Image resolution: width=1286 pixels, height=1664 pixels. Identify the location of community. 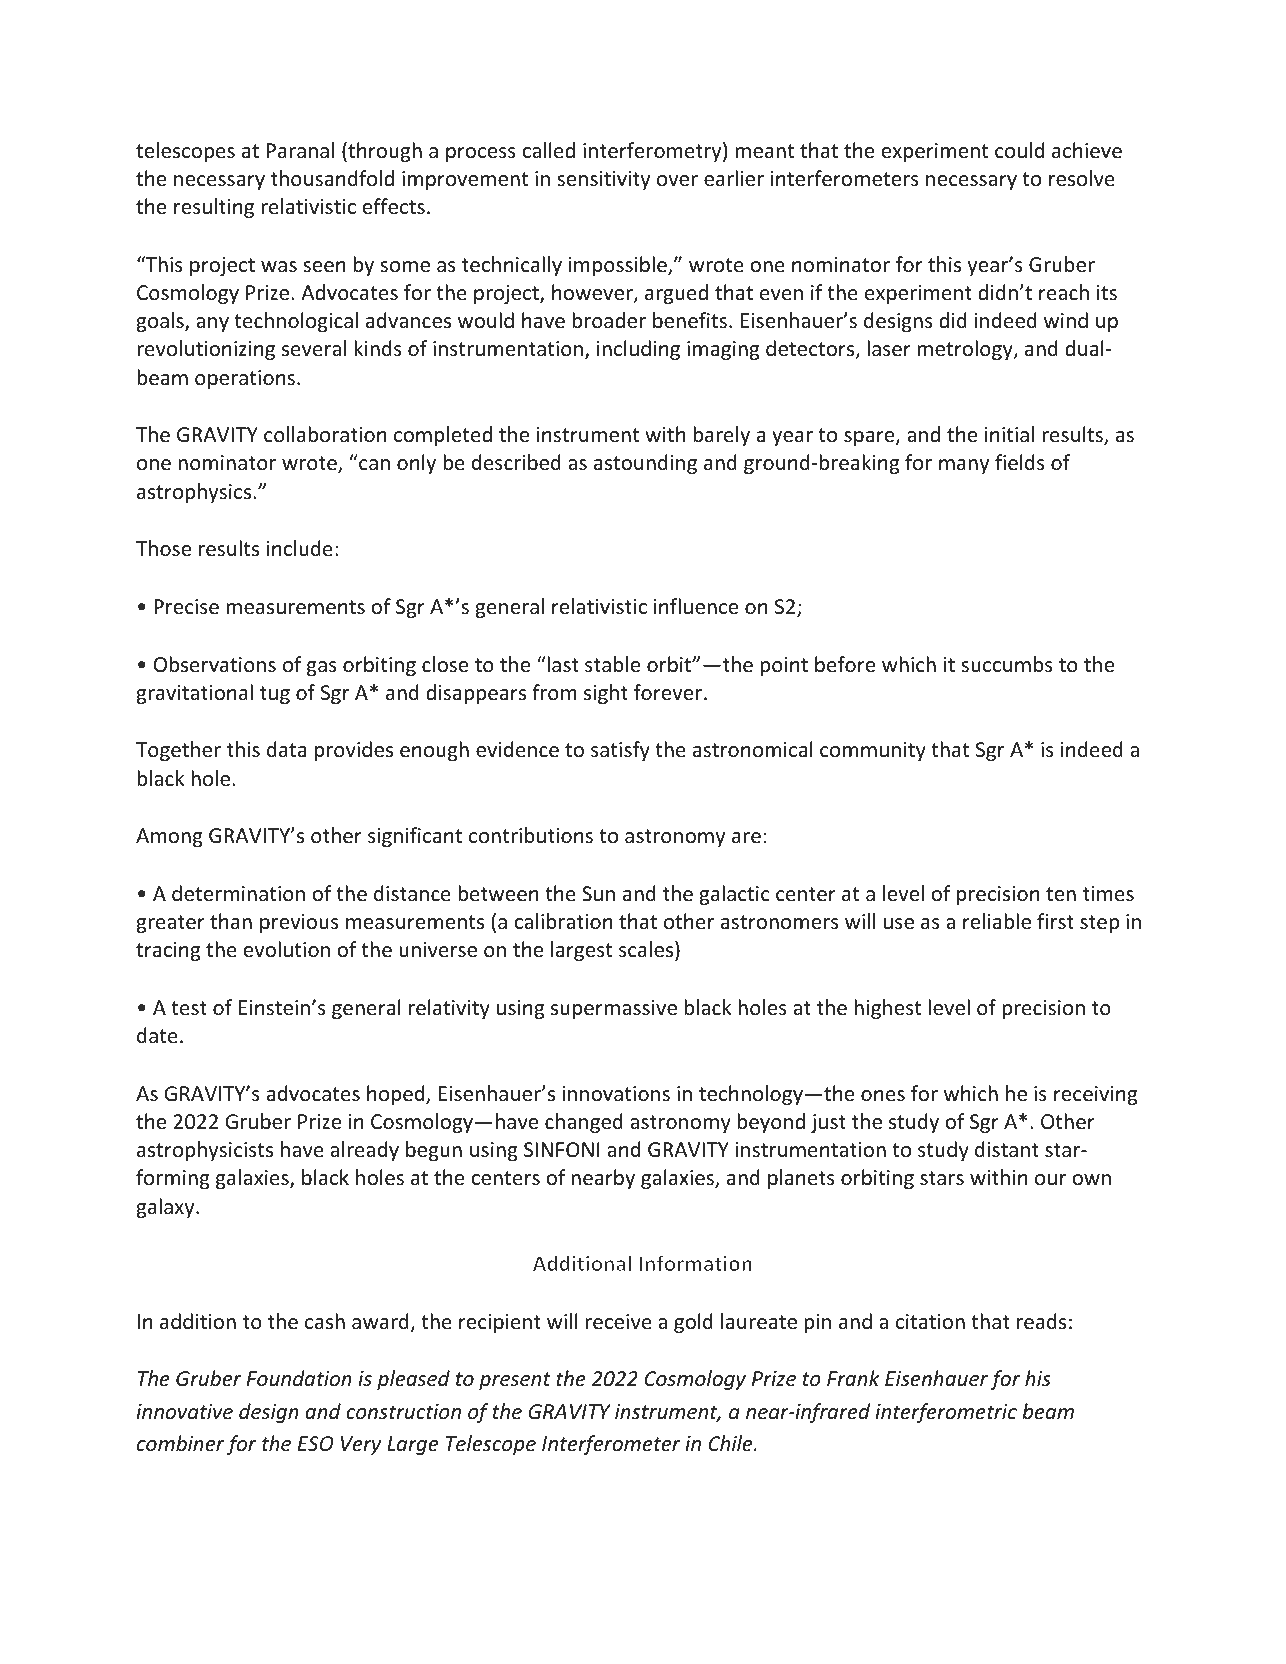
(873, 751).
